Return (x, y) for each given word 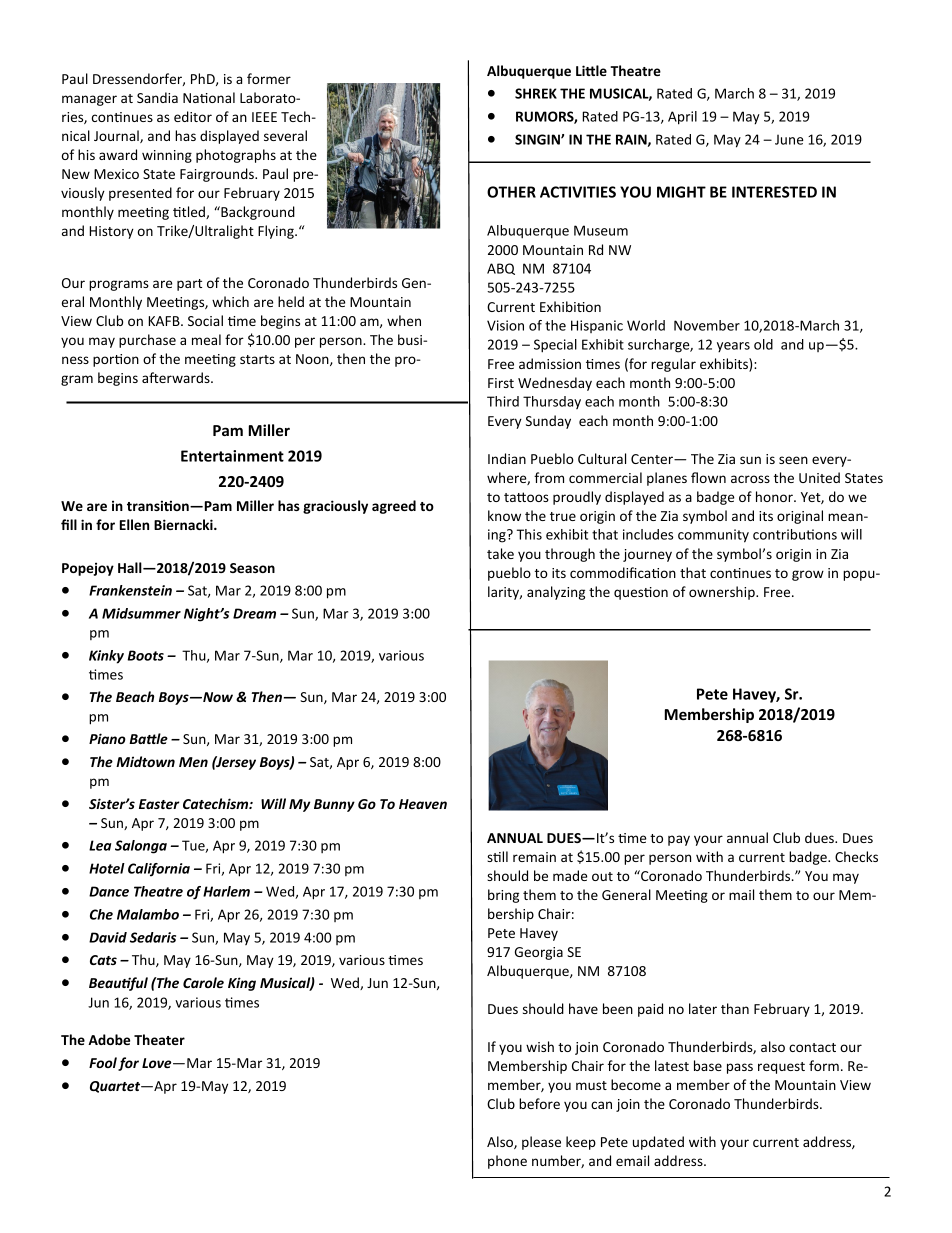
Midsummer (141, 613)
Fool (103, 1062)
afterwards (177, 377)
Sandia (157, 97)
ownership (723, 593)
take (500, 553)
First (501, 383)
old (763, 344)
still (497, 856)
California (159, 870)
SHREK (536, 93)
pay (679, 840)
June (789, 139)
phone (507, 1162)
